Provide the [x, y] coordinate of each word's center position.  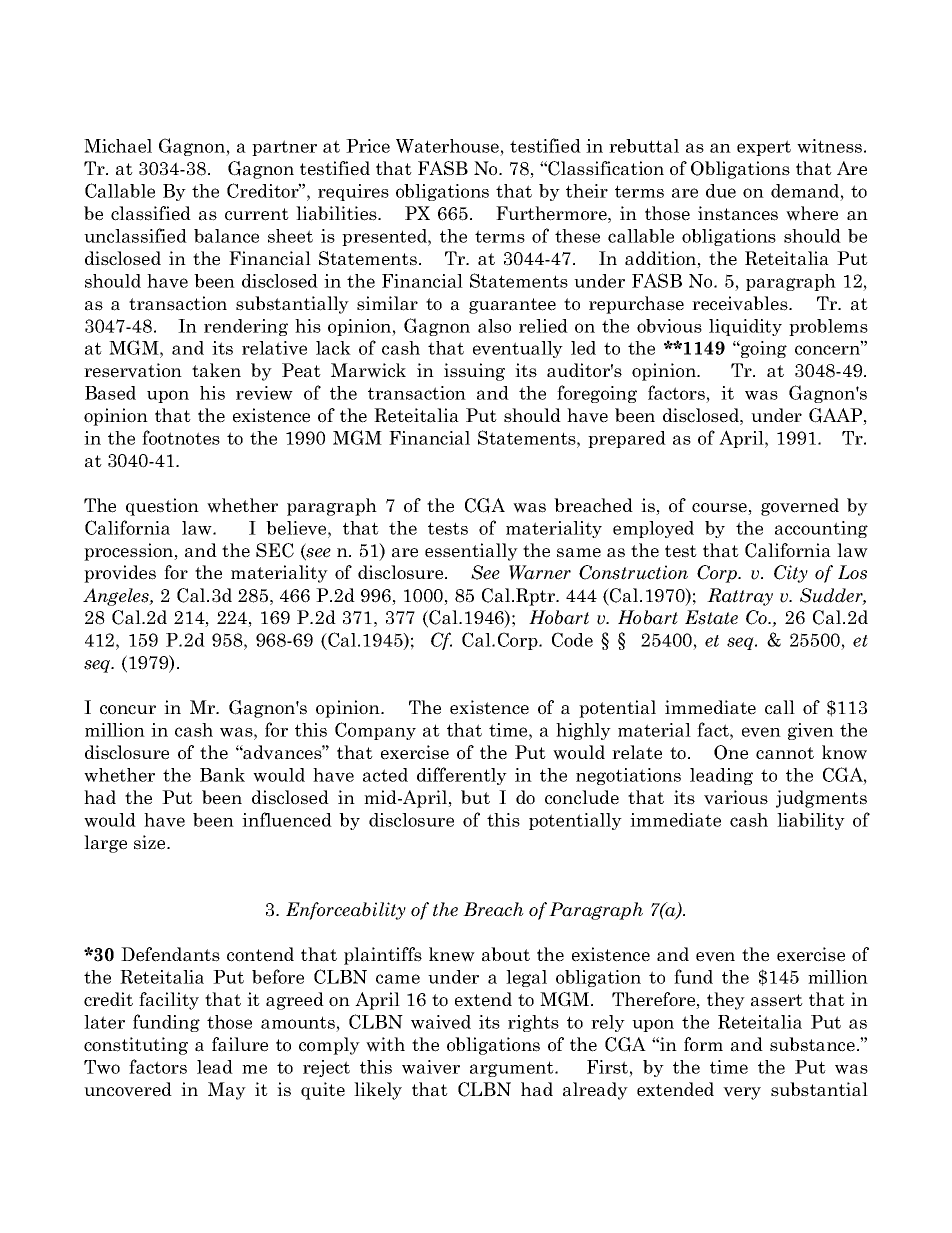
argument [513, 1069]
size [151, 842]
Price [368, 146]
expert [764, 148]
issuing [474, 372]
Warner [540, 572]
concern [829, 349]
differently [462, 776]
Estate [711, 617]
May [227, 1091]
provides [120, 574]
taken [216, 370]
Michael [118, 146]
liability [811, 821]
